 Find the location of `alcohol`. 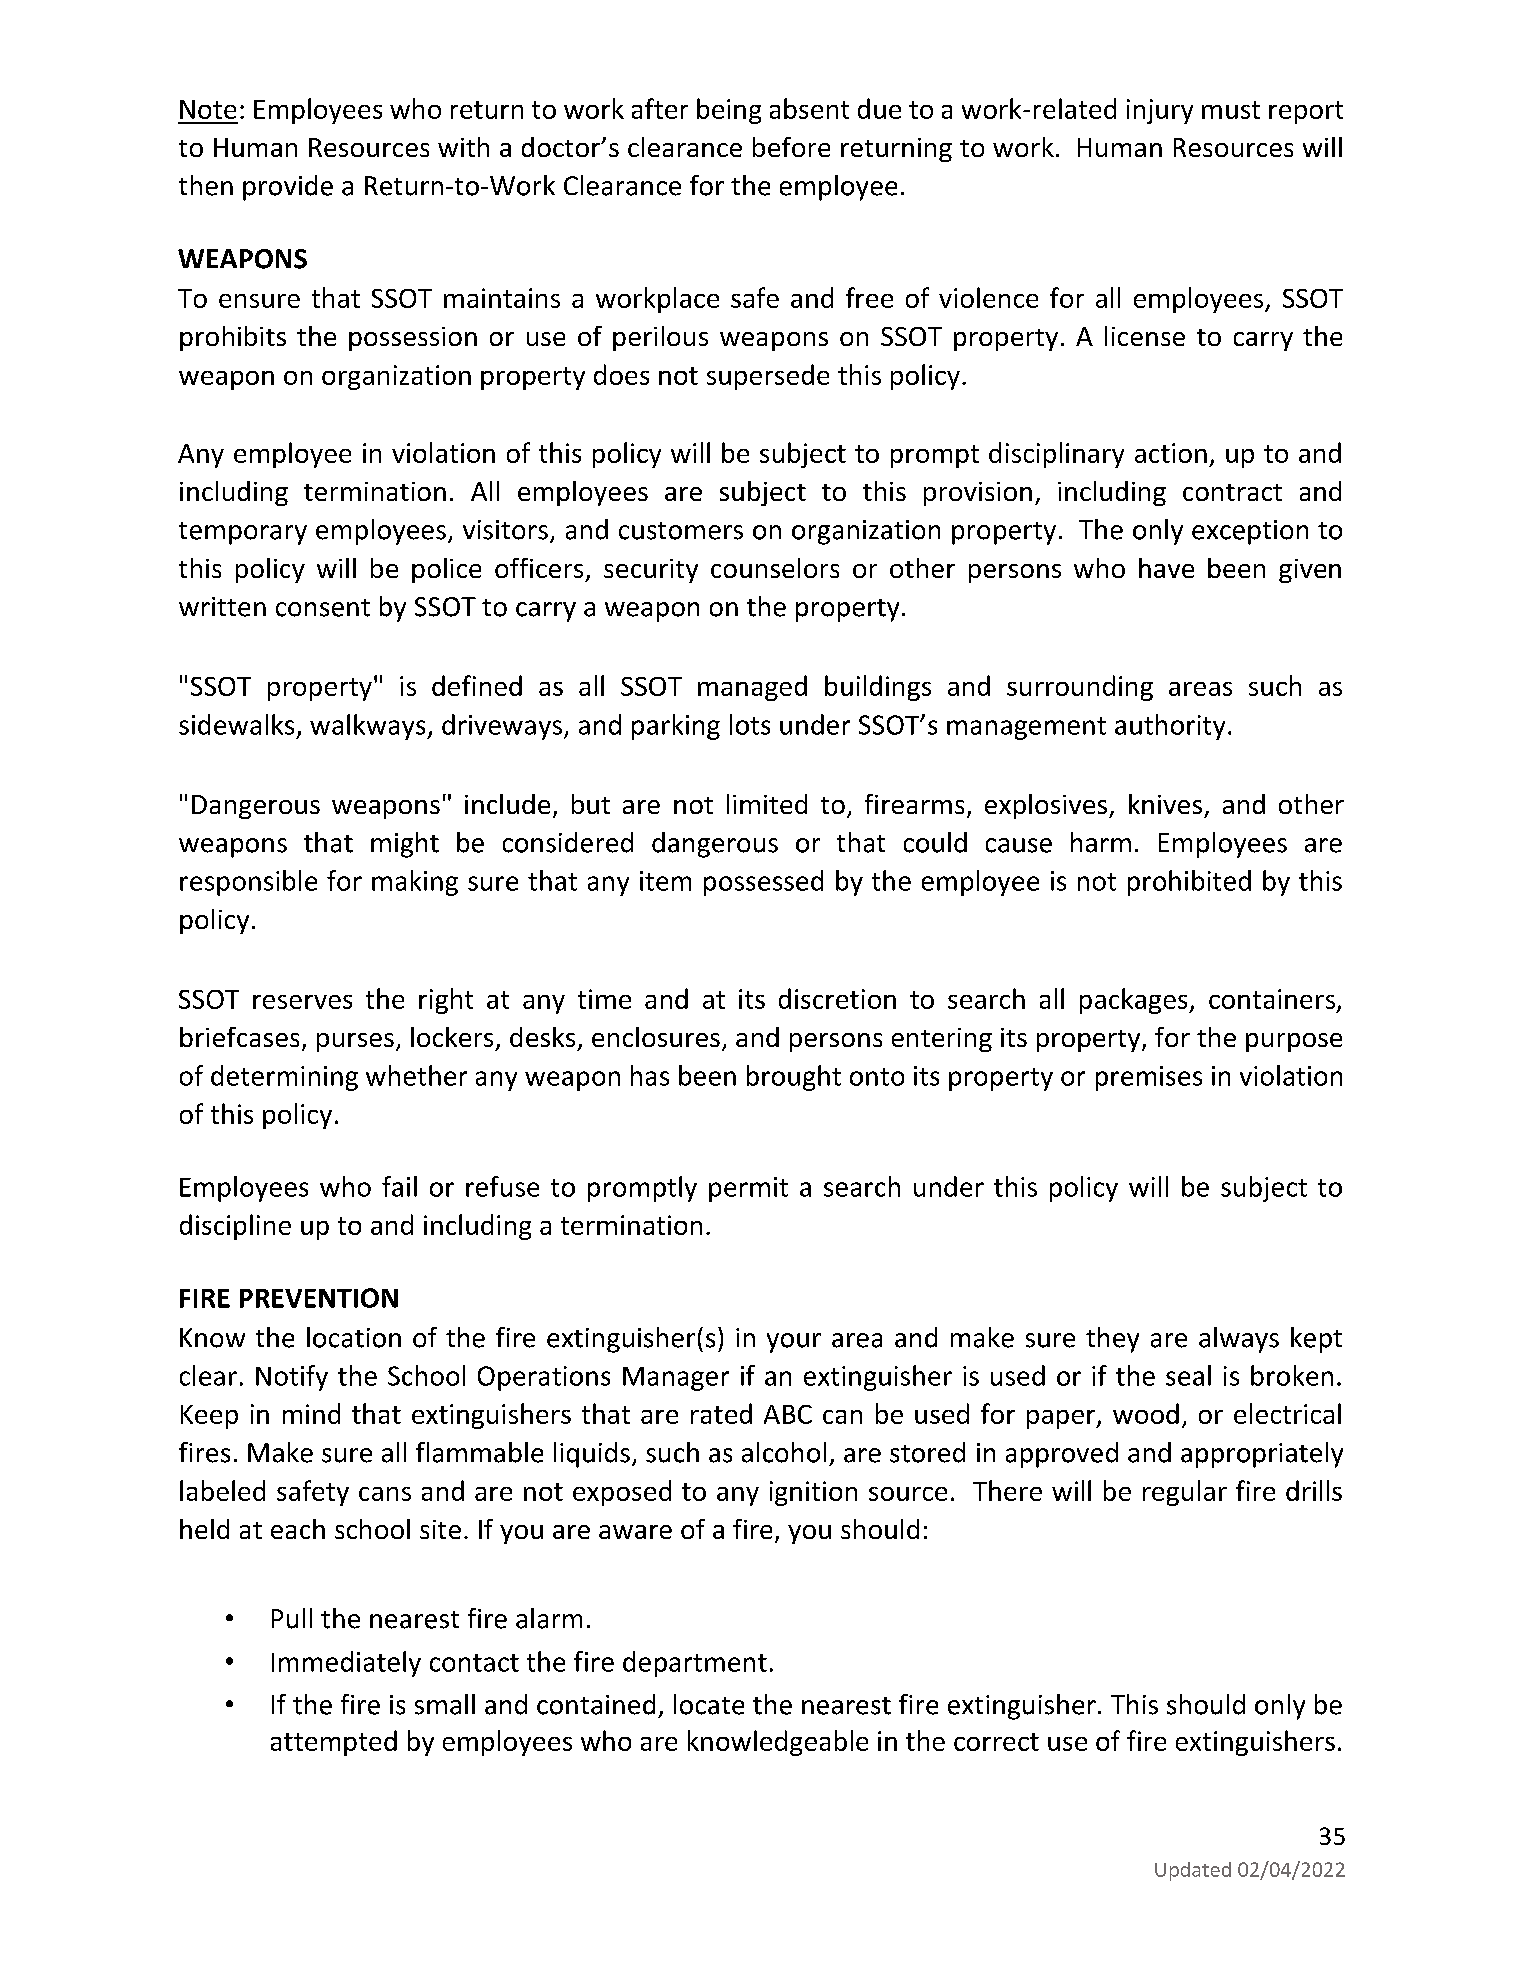

alcohol is located at coordinates (784, 1452).
